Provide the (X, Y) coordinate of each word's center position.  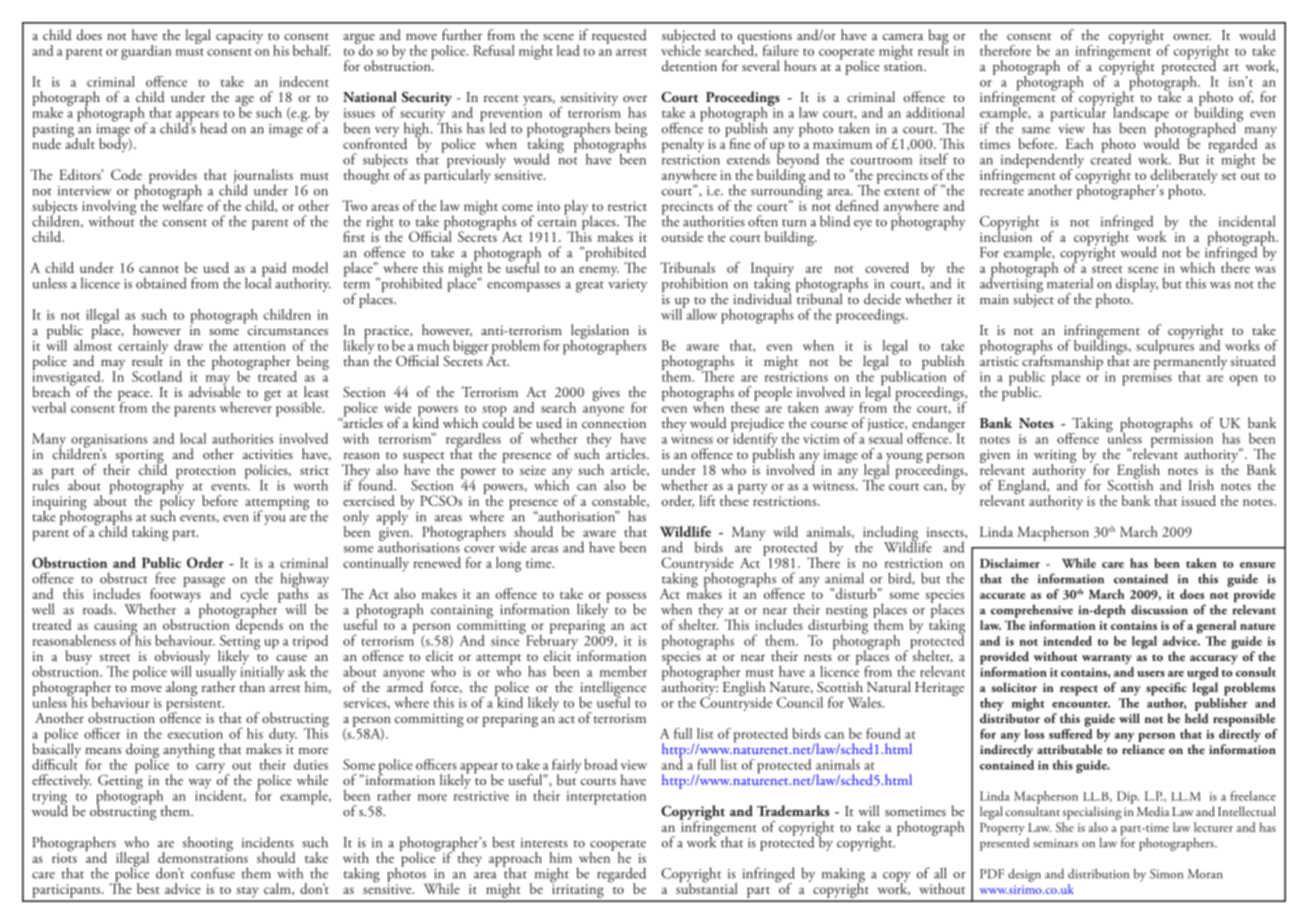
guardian (146, 52)
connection (614, 423)
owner (1192, 37)
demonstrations (203, 856)
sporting (141, 458)
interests (544, 843)
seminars (1055, 843)
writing (1055, 457)
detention (689, 65)
